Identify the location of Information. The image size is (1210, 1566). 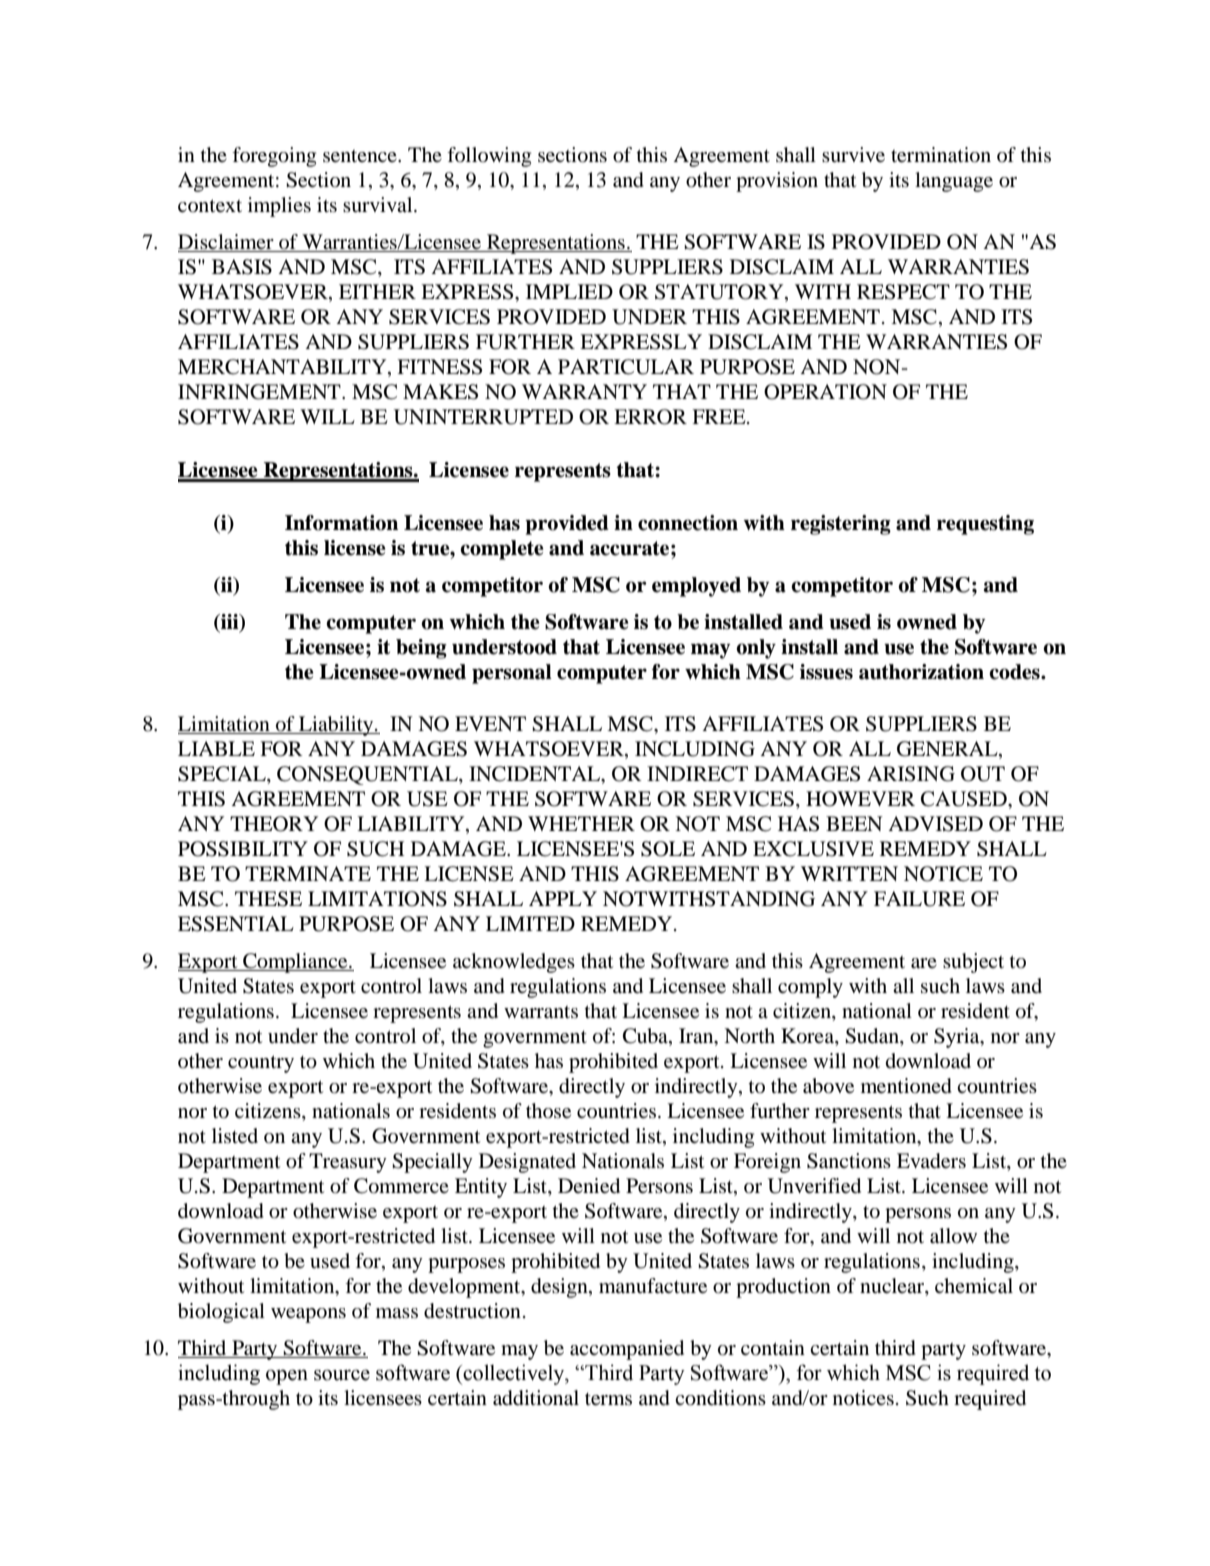
(341, 523).
